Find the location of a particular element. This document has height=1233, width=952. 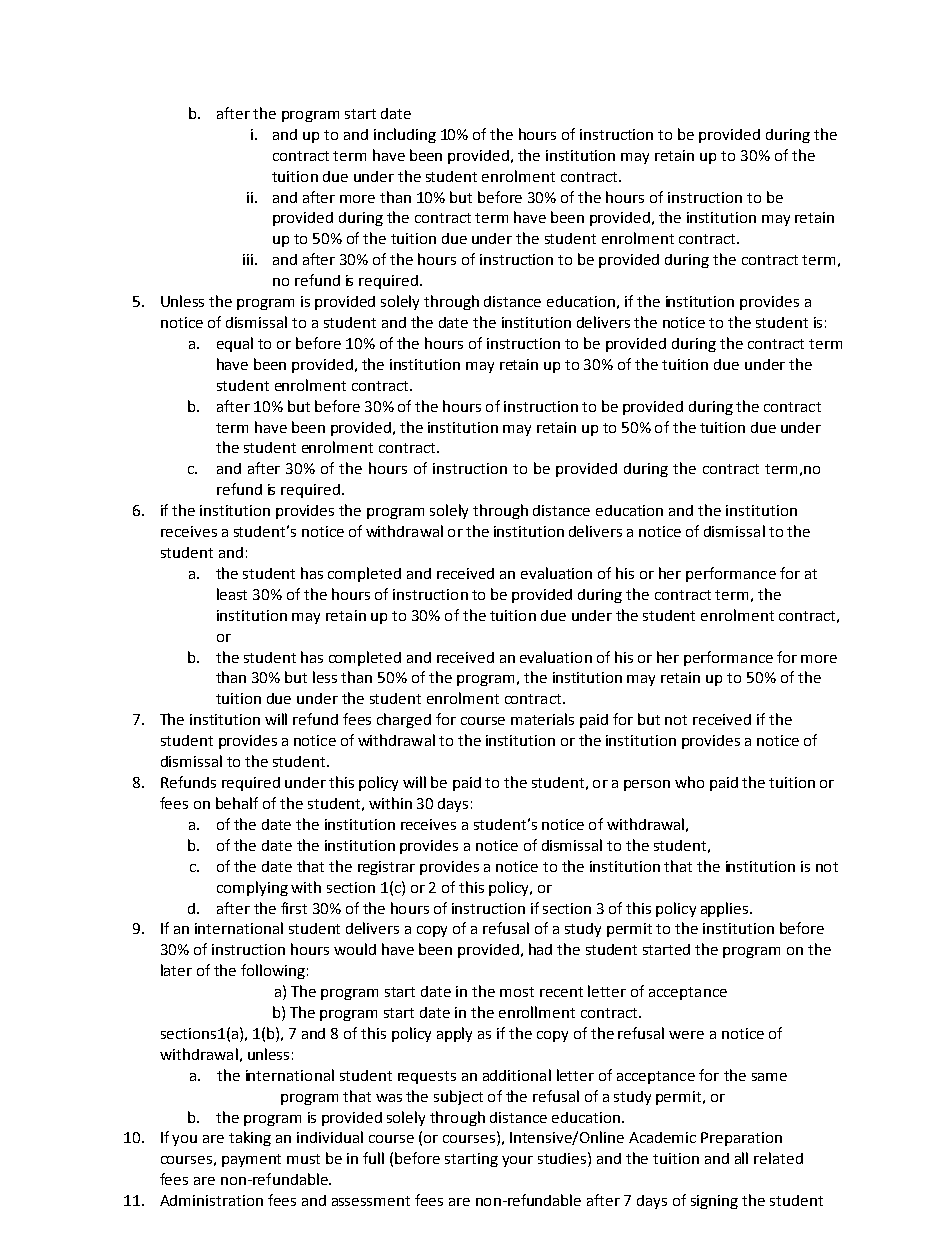

who is located at coordinates (689, 782).
